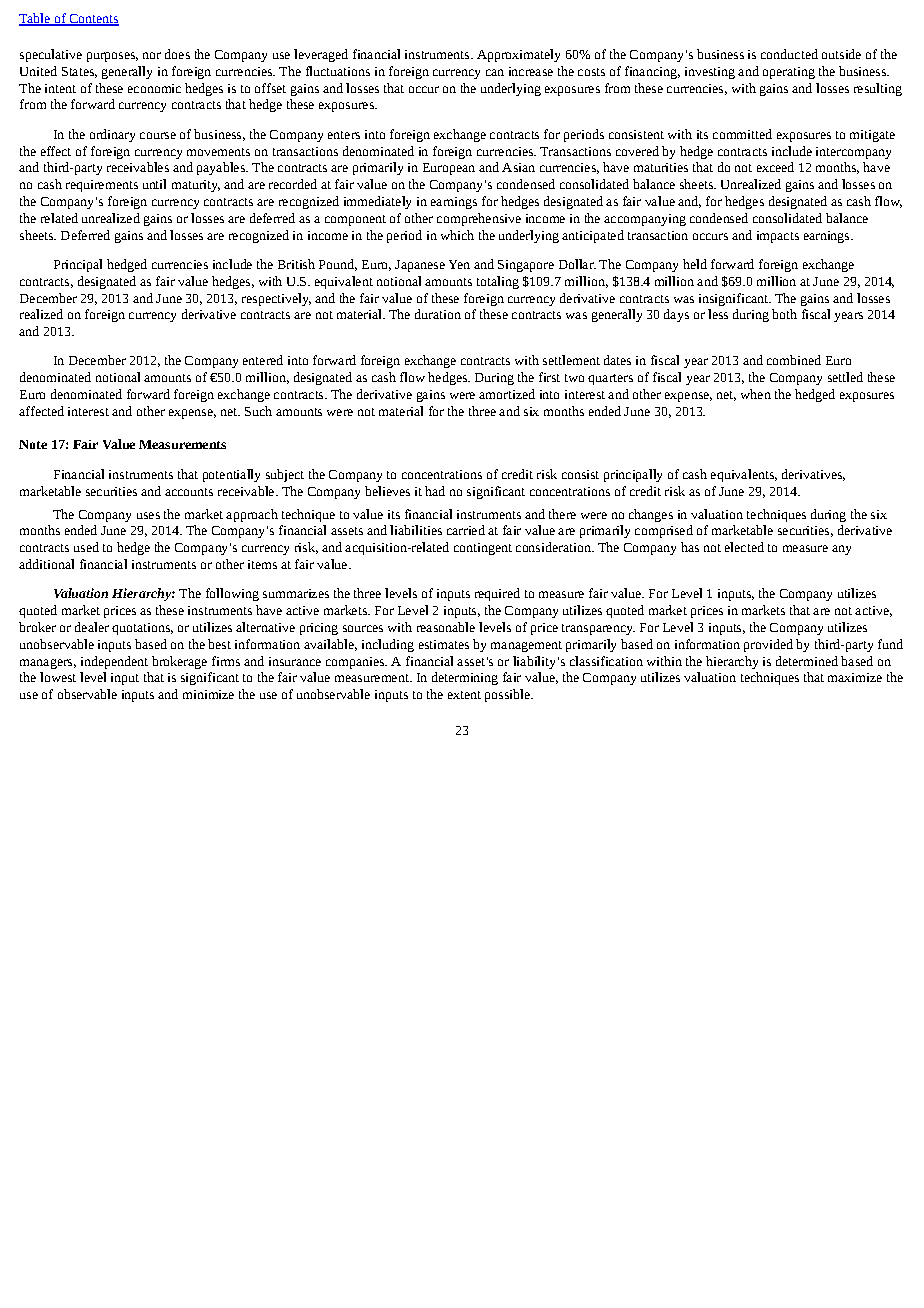 The width and height of the image is (924, 1308). I want to click on determining, so click(465, 678).
